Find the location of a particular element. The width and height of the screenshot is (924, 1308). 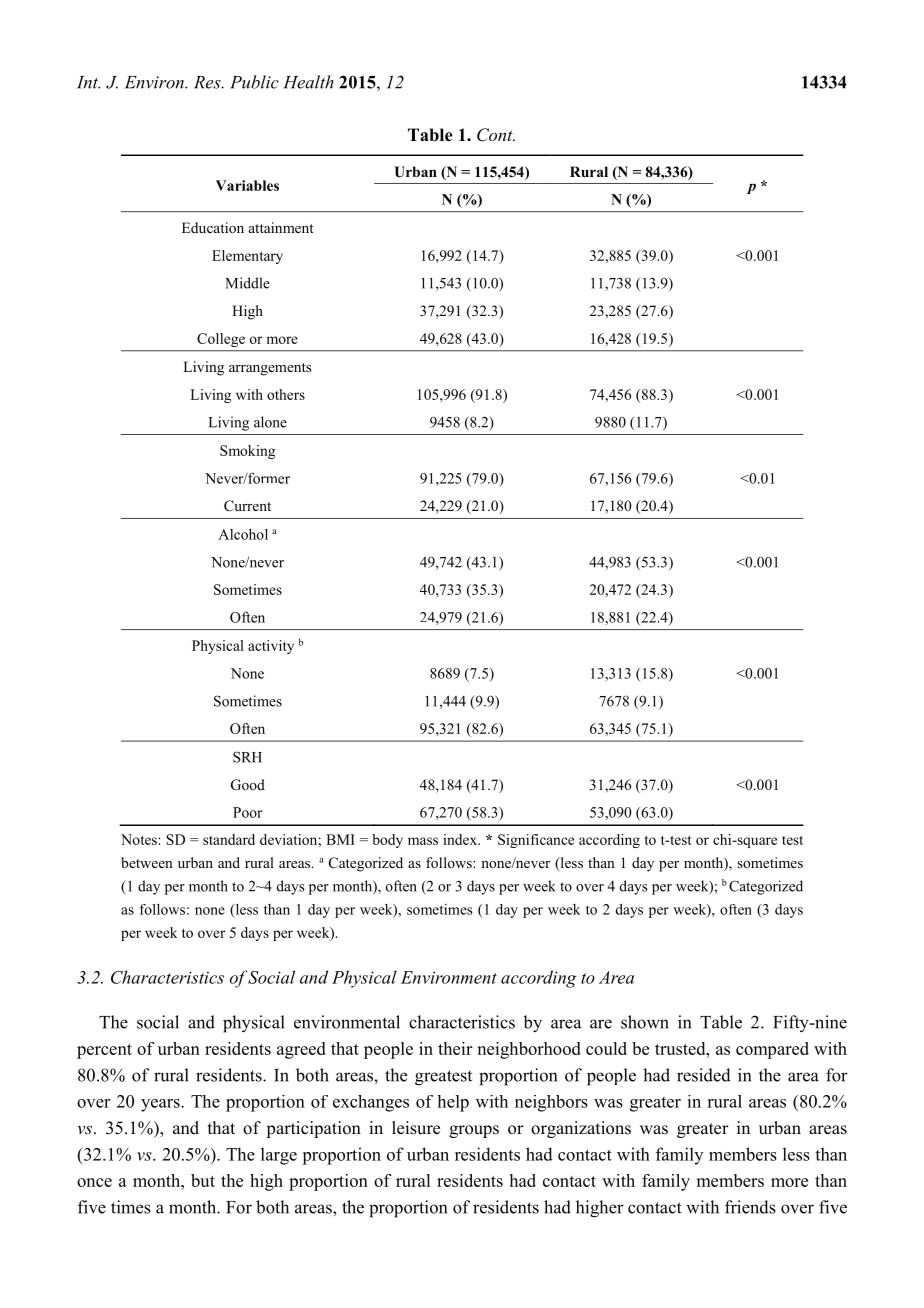

SRH is located at coordinates (247, 757).
